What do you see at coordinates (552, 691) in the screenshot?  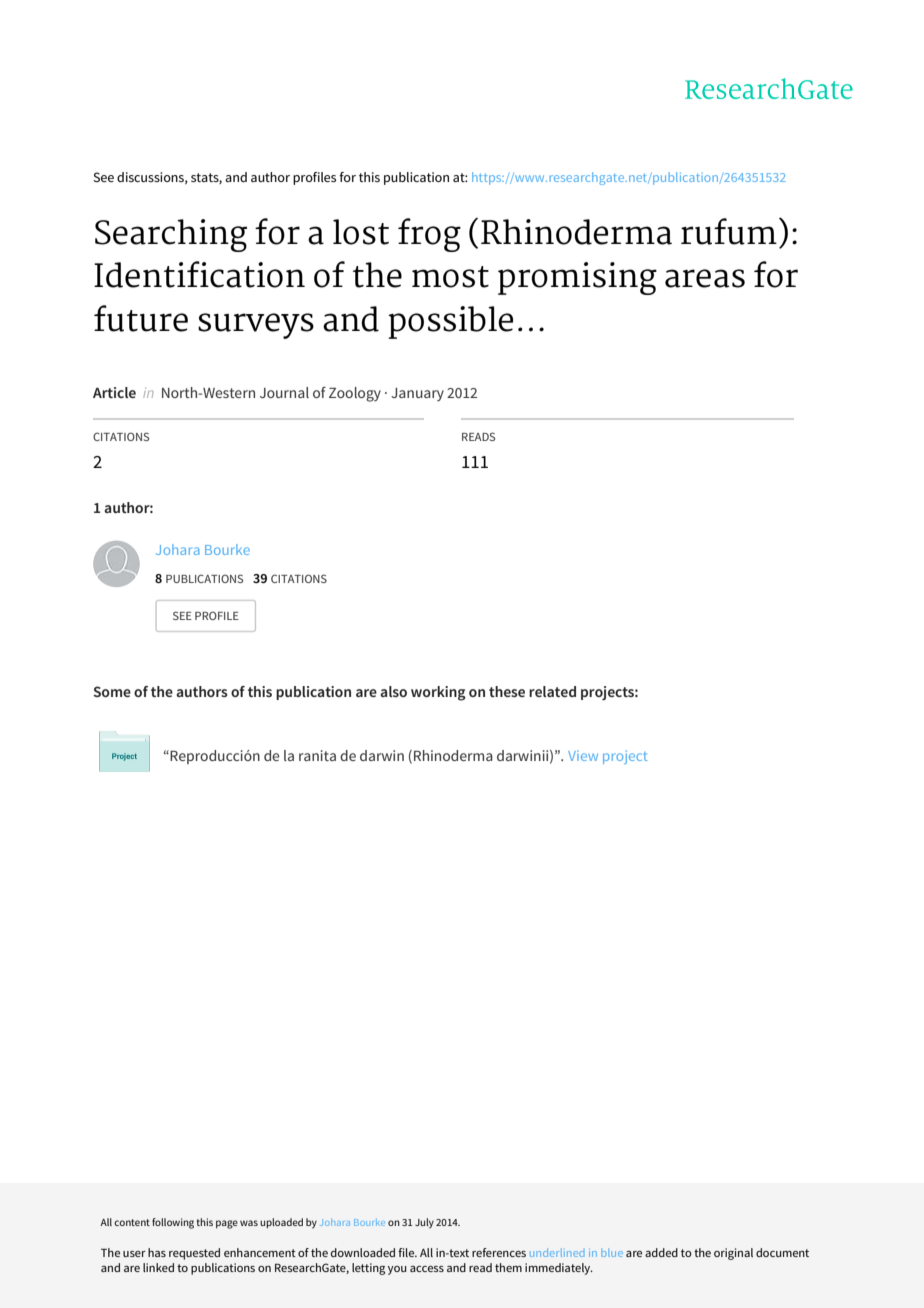 I see `related` at bounding box center [552, 691].
